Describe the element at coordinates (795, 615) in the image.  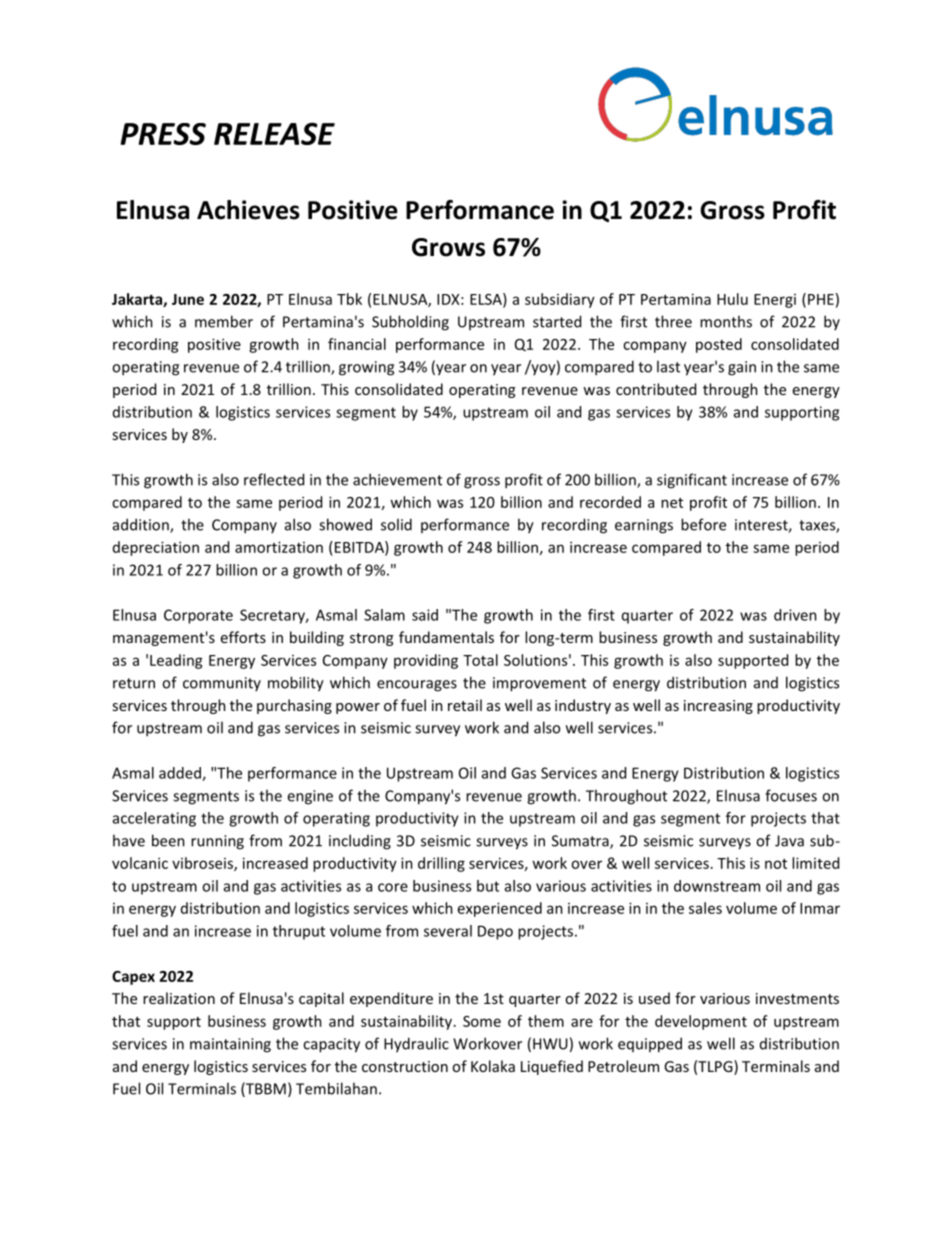
I see `driven` at that location.
